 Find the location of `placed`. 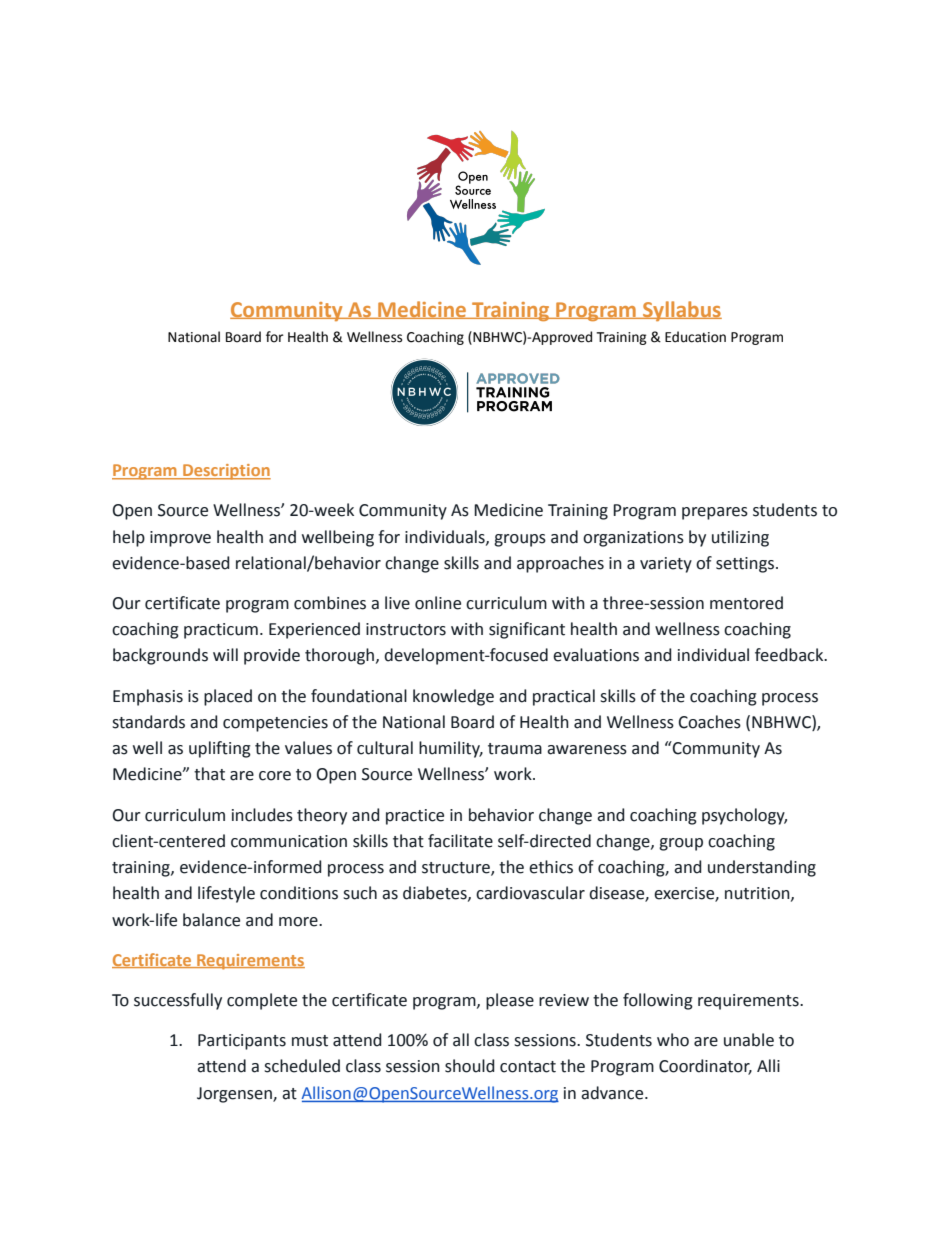

placed is located at coordinates (228, 697).
